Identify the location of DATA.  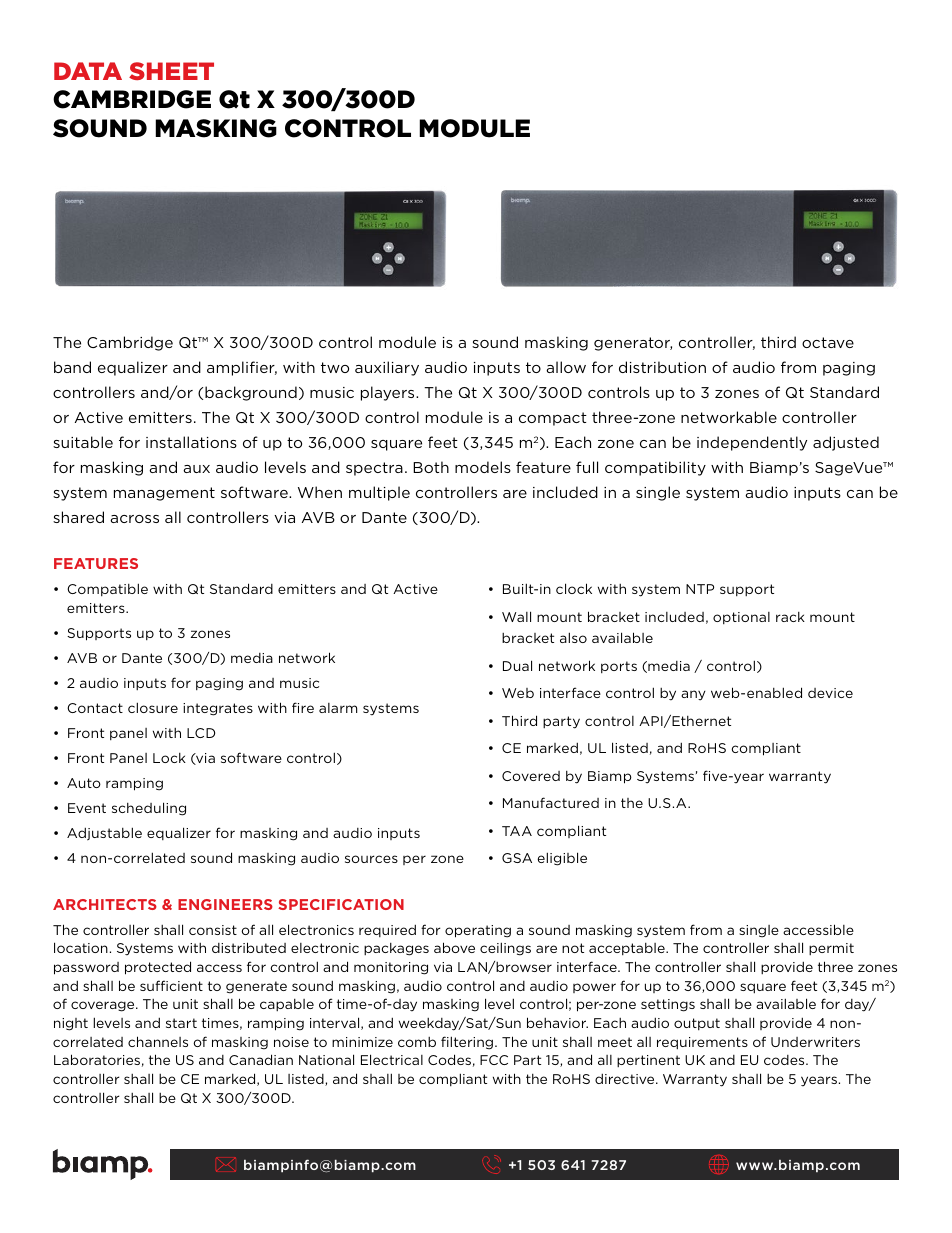
(88, 71).
